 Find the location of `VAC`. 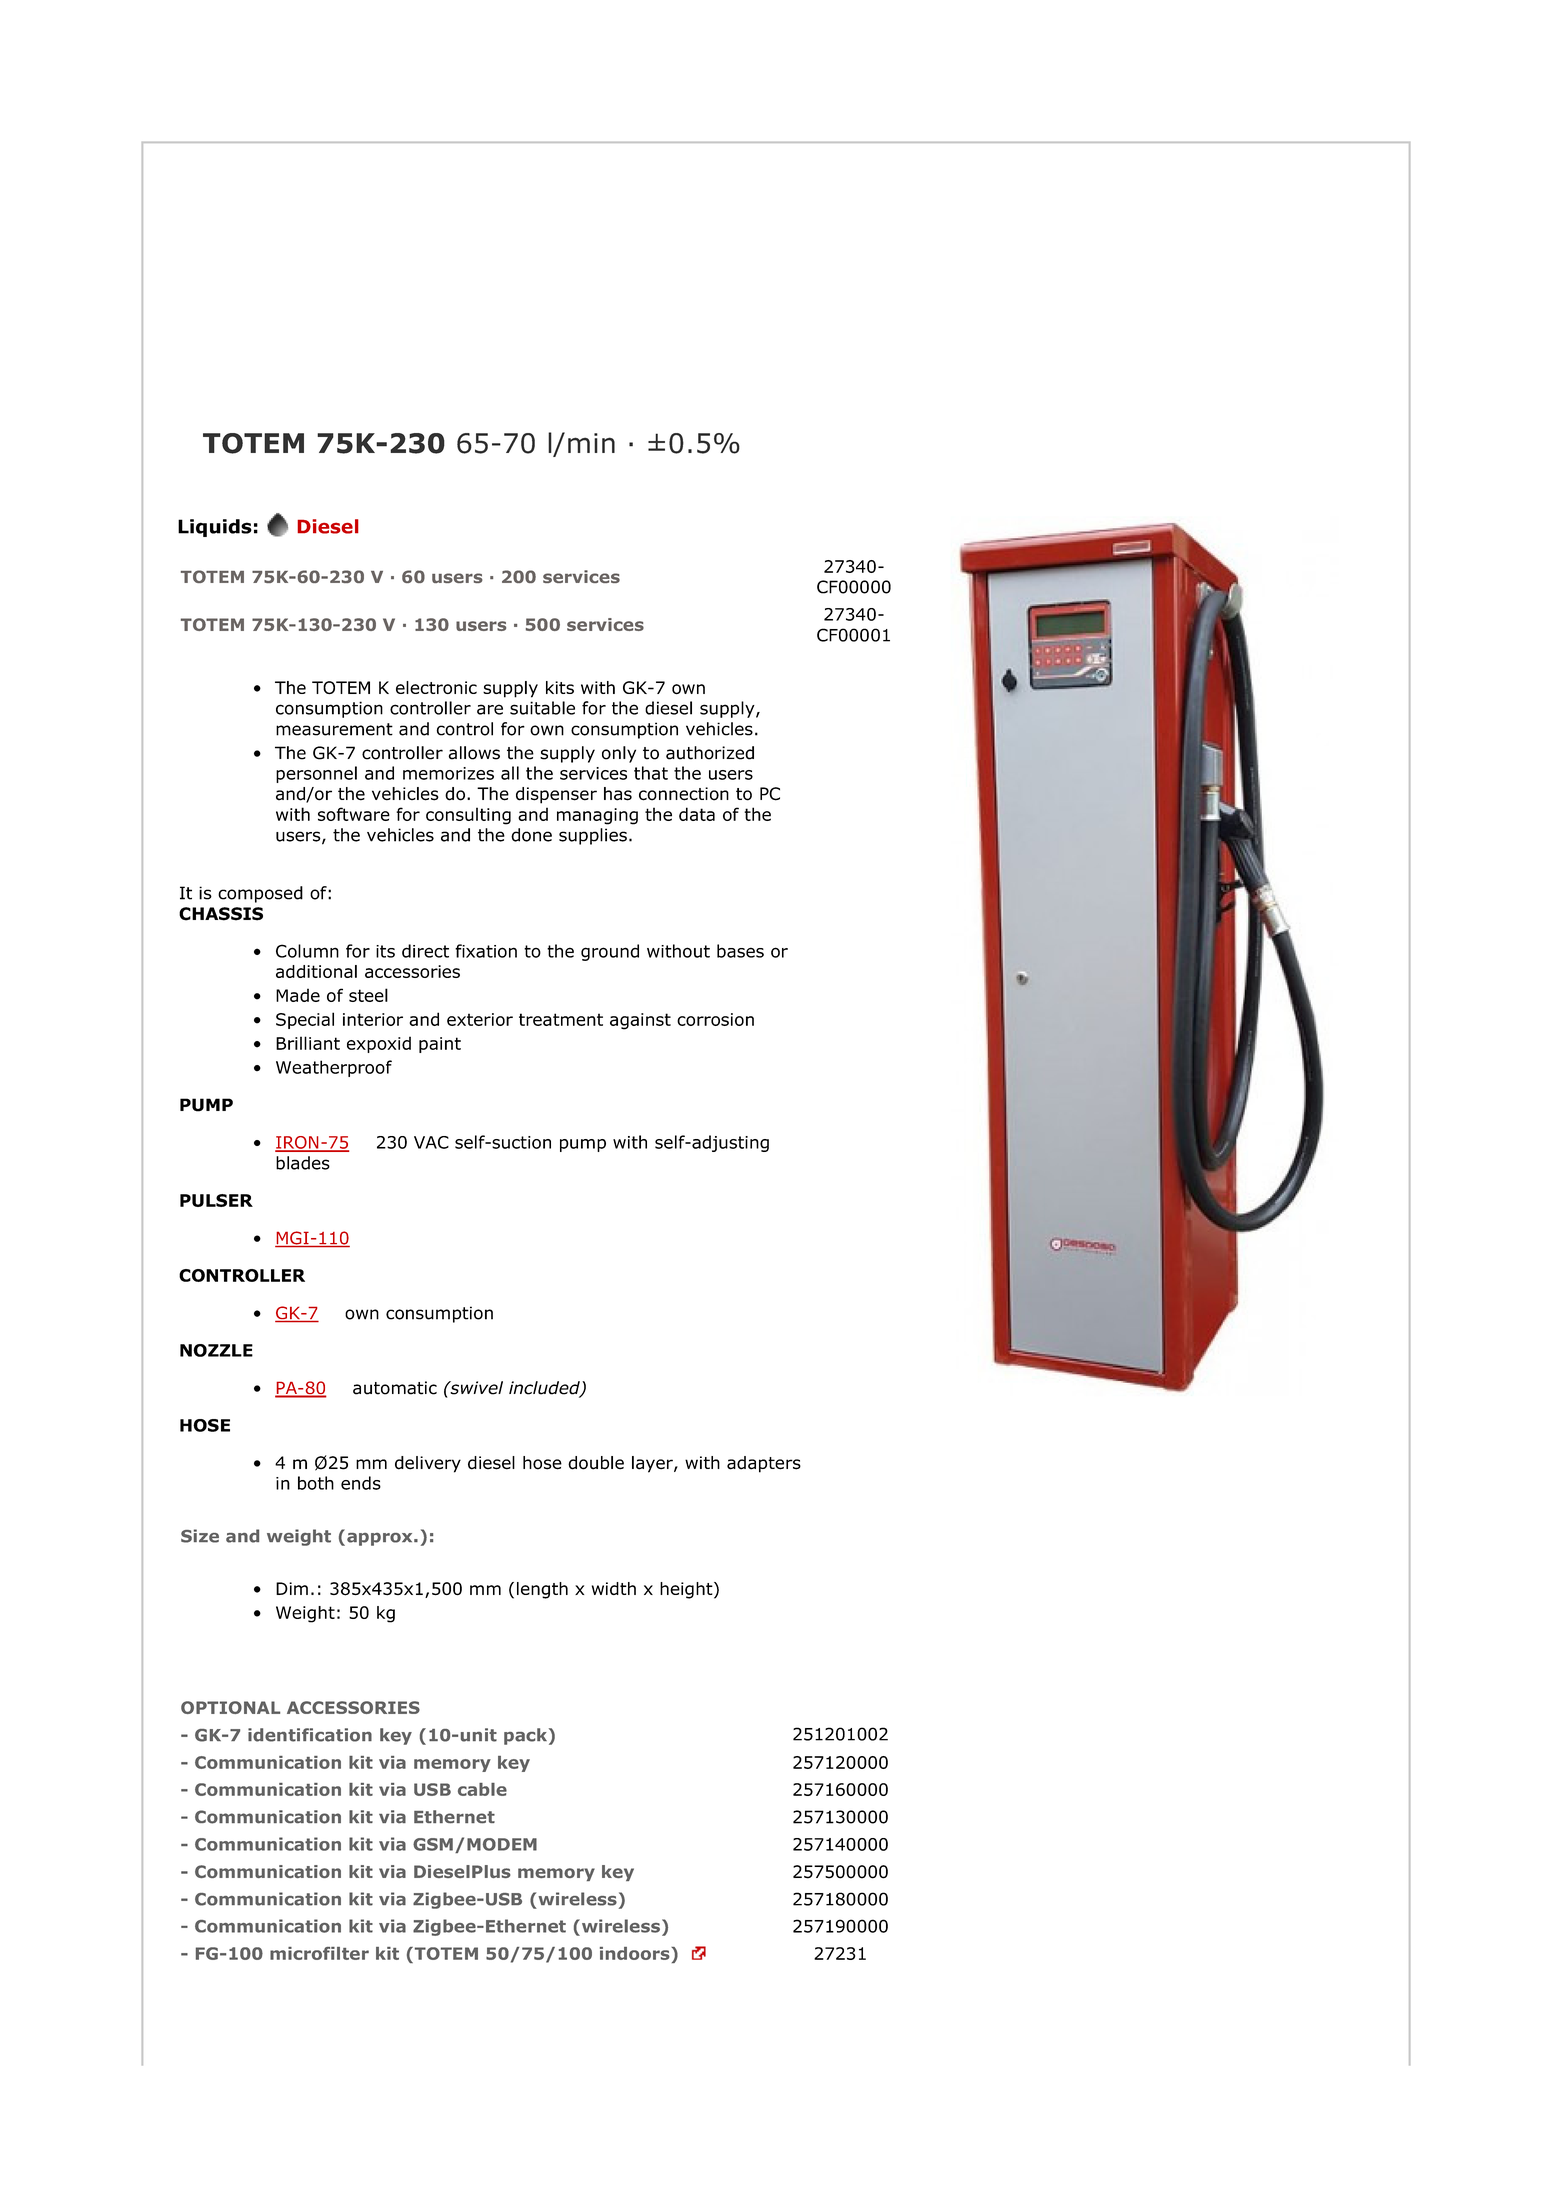

VAC is located at coordinates (431, 1142).
